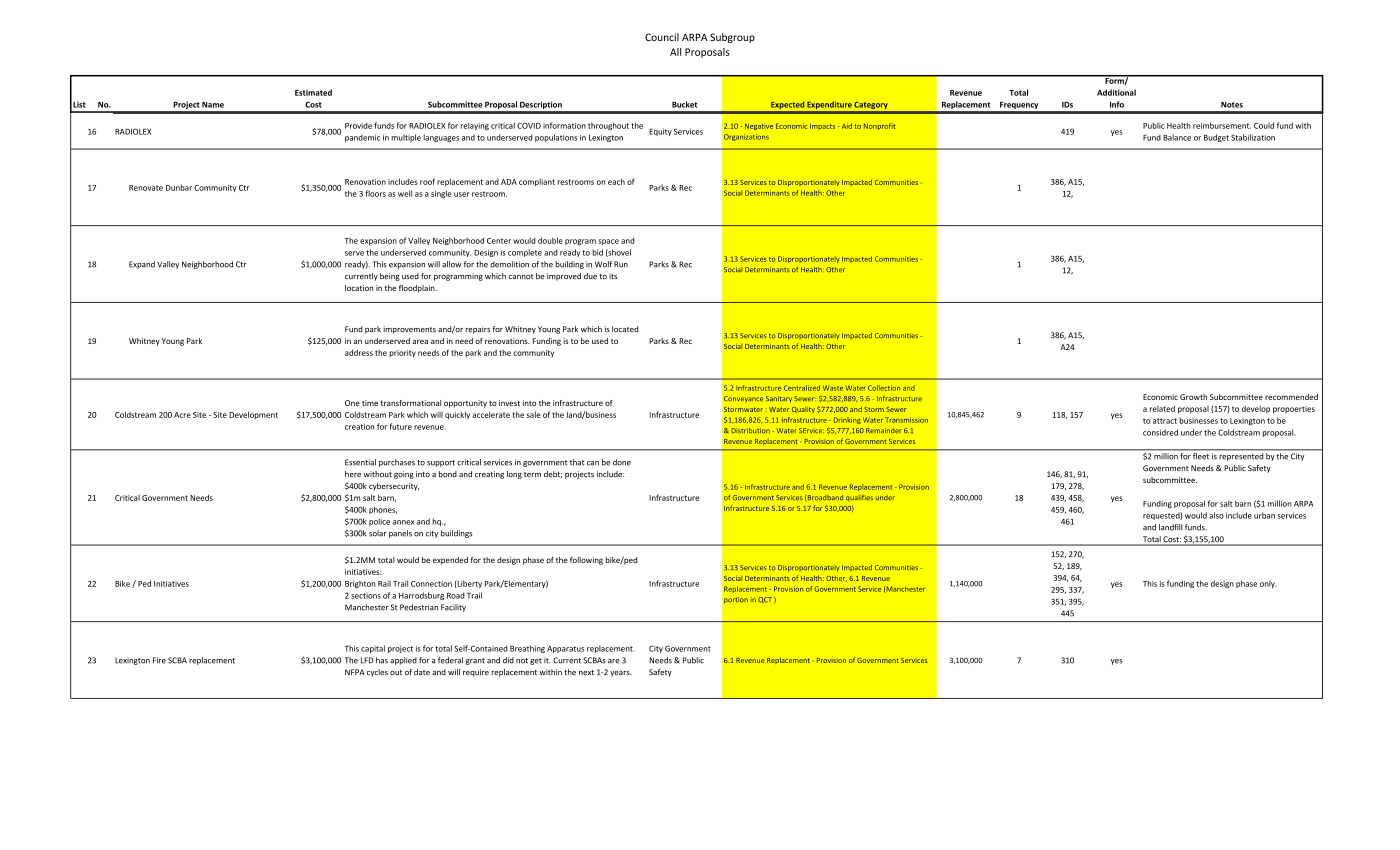 This screenshot has height=850, width=1400. What do you see at coordinates (732, 38) in the screenshot?
I see `Subgroup` at bounding box center [732, 38].
